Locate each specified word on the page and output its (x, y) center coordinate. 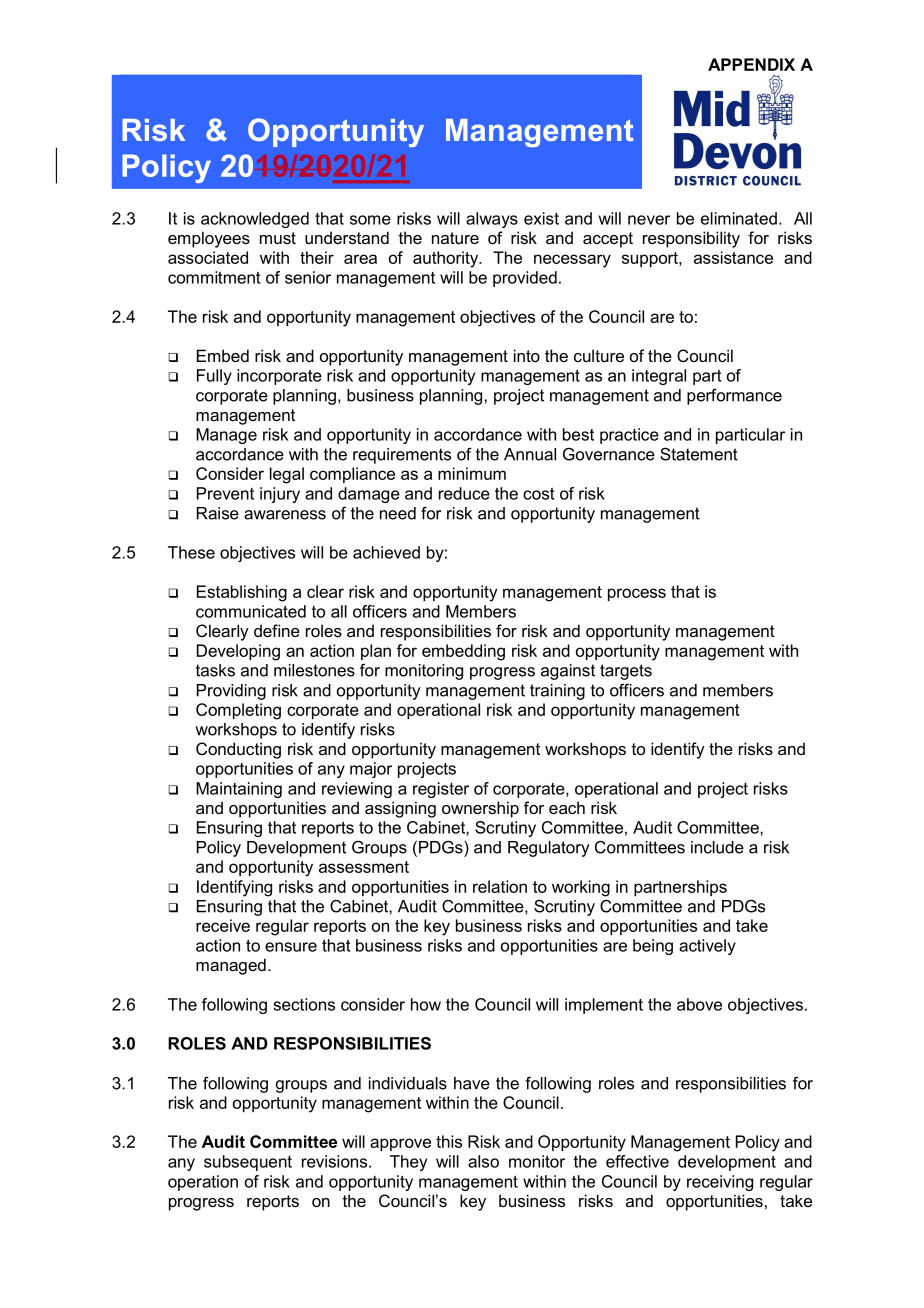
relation (500, 886)
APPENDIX (751, 64)
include (717, 847)
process (637, 594)
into (527, 355)
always (492, 220)
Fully (214, 377)
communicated (251, 611)
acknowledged (255, 220)
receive (223, 925)
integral (659, 377)
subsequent (248, 1163)
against (568, 672)
